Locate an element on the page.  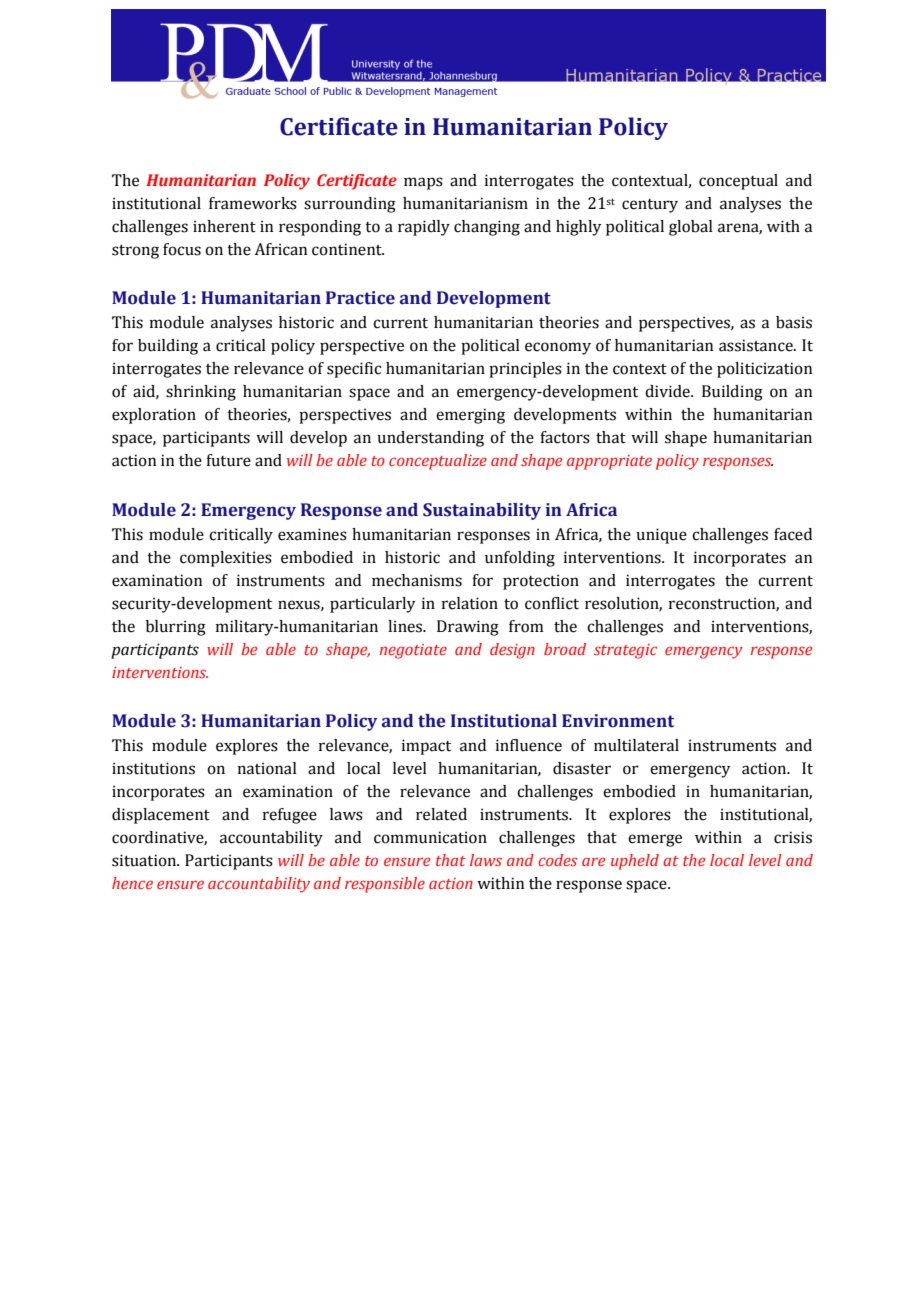
situation is located at coordinates (145, 860).
